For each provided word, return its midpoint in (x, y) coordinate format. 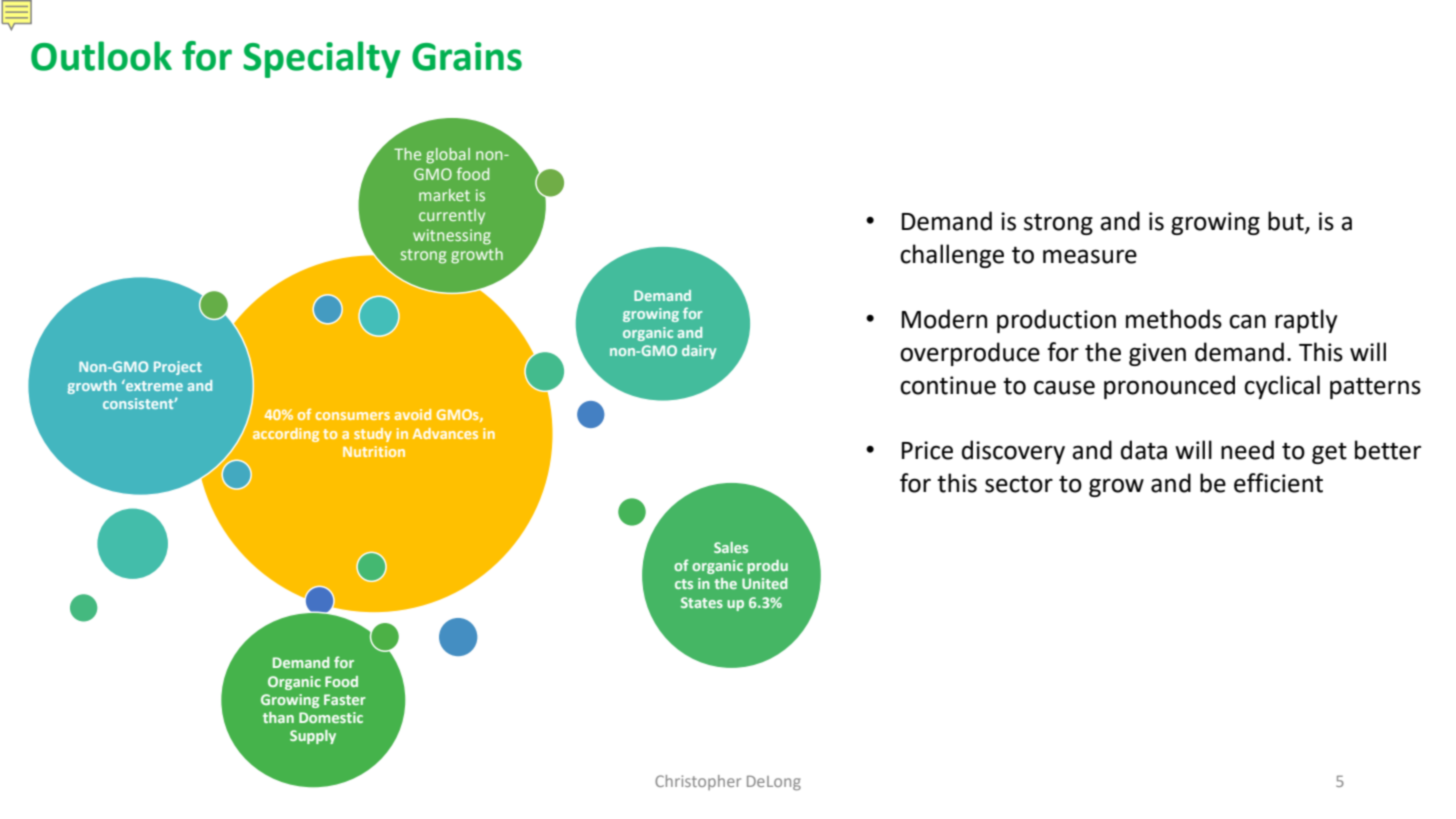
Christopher (698, 782)
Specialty (322, 59)
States (702, 602)
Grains (467, 56)
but (1287, 222)
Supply (313, 737)
